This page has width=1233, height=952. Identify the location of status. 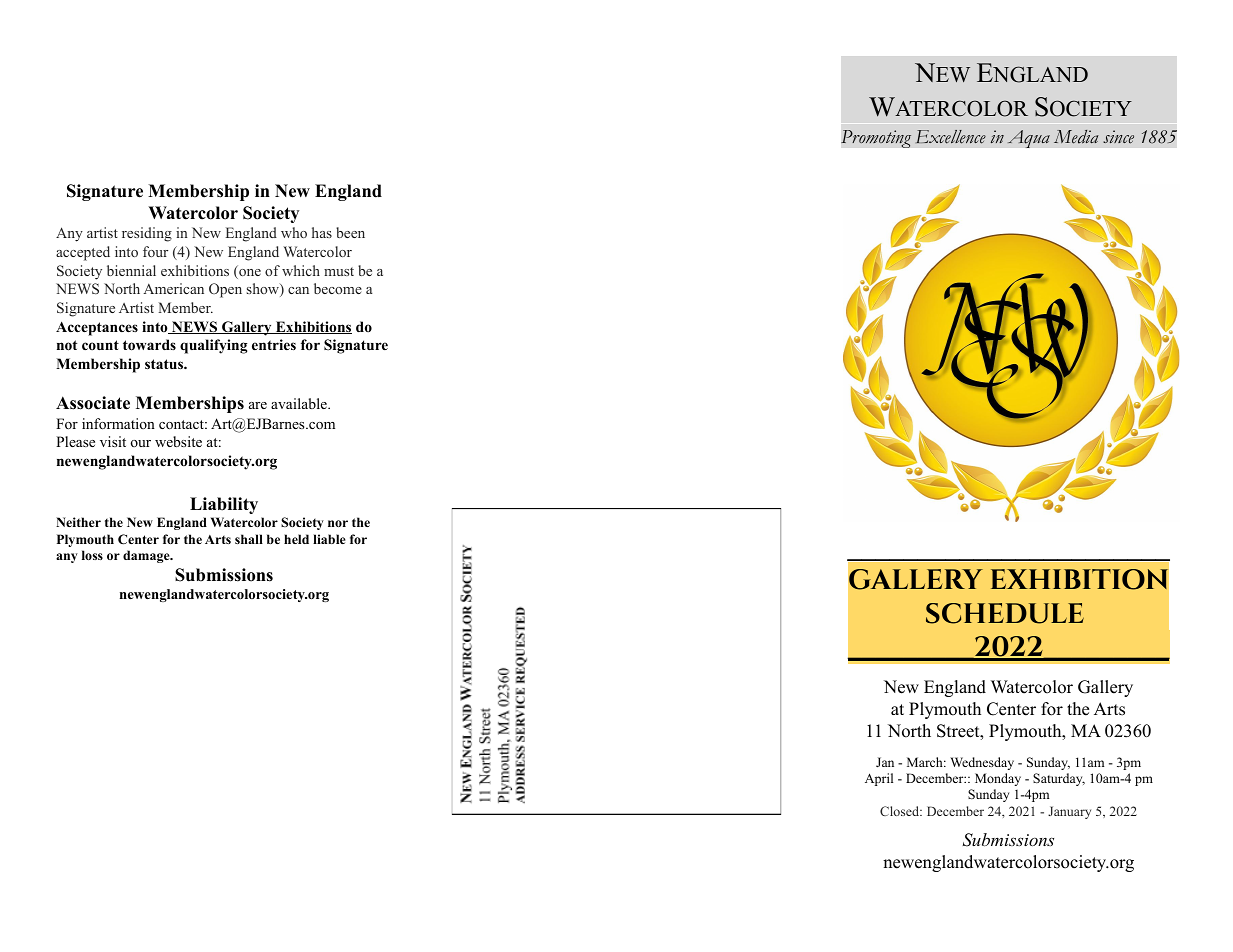
(165, 364).
